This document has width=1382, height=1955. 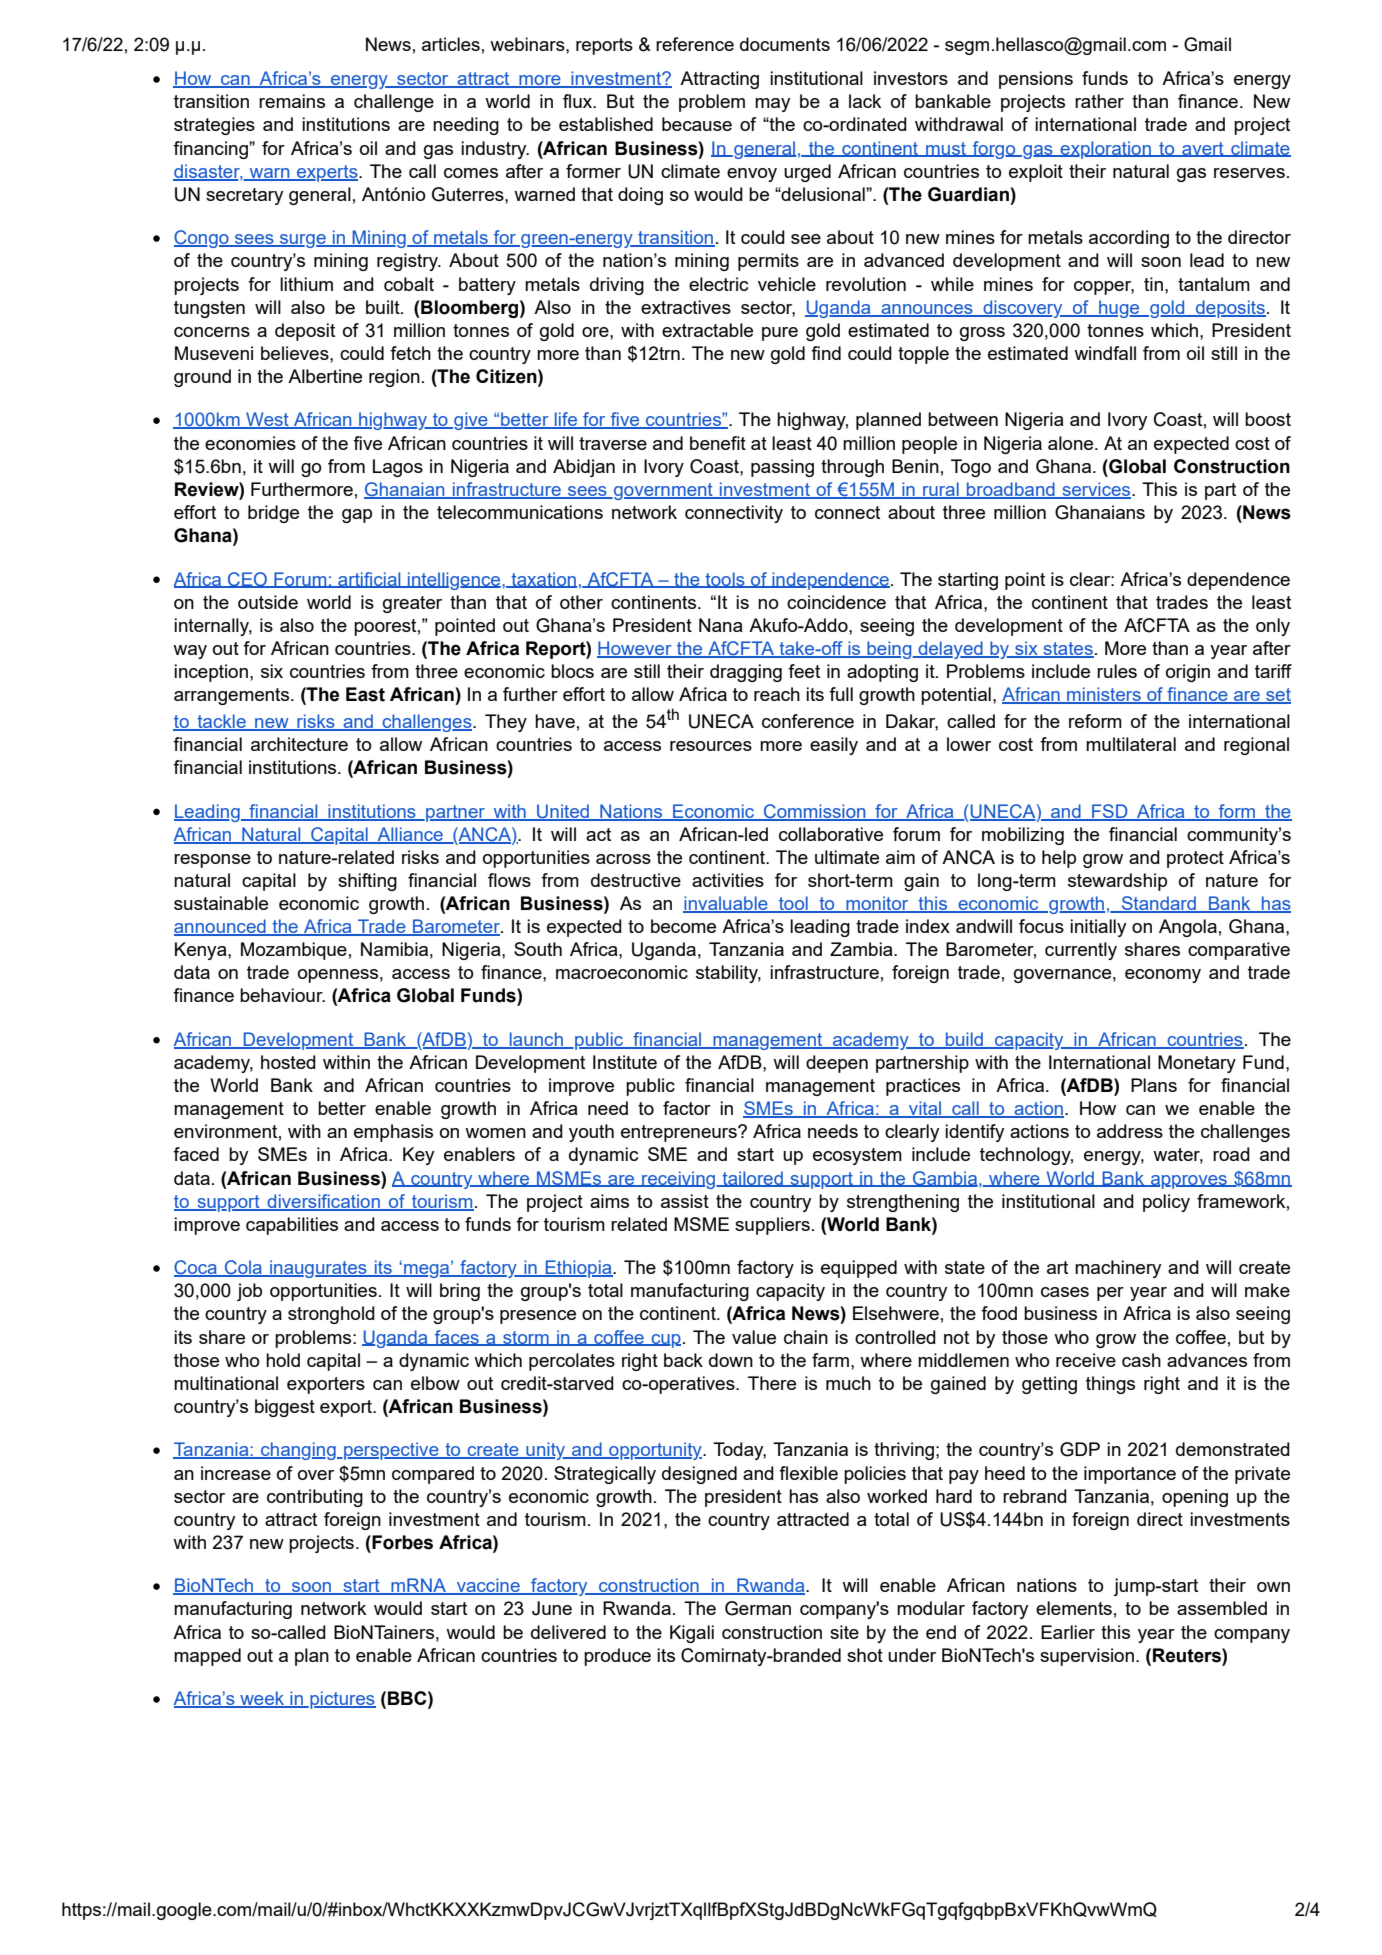 What do you see at coordinates (292, 101) in the document?
I see `remains` at bounding box center [292, 101].
